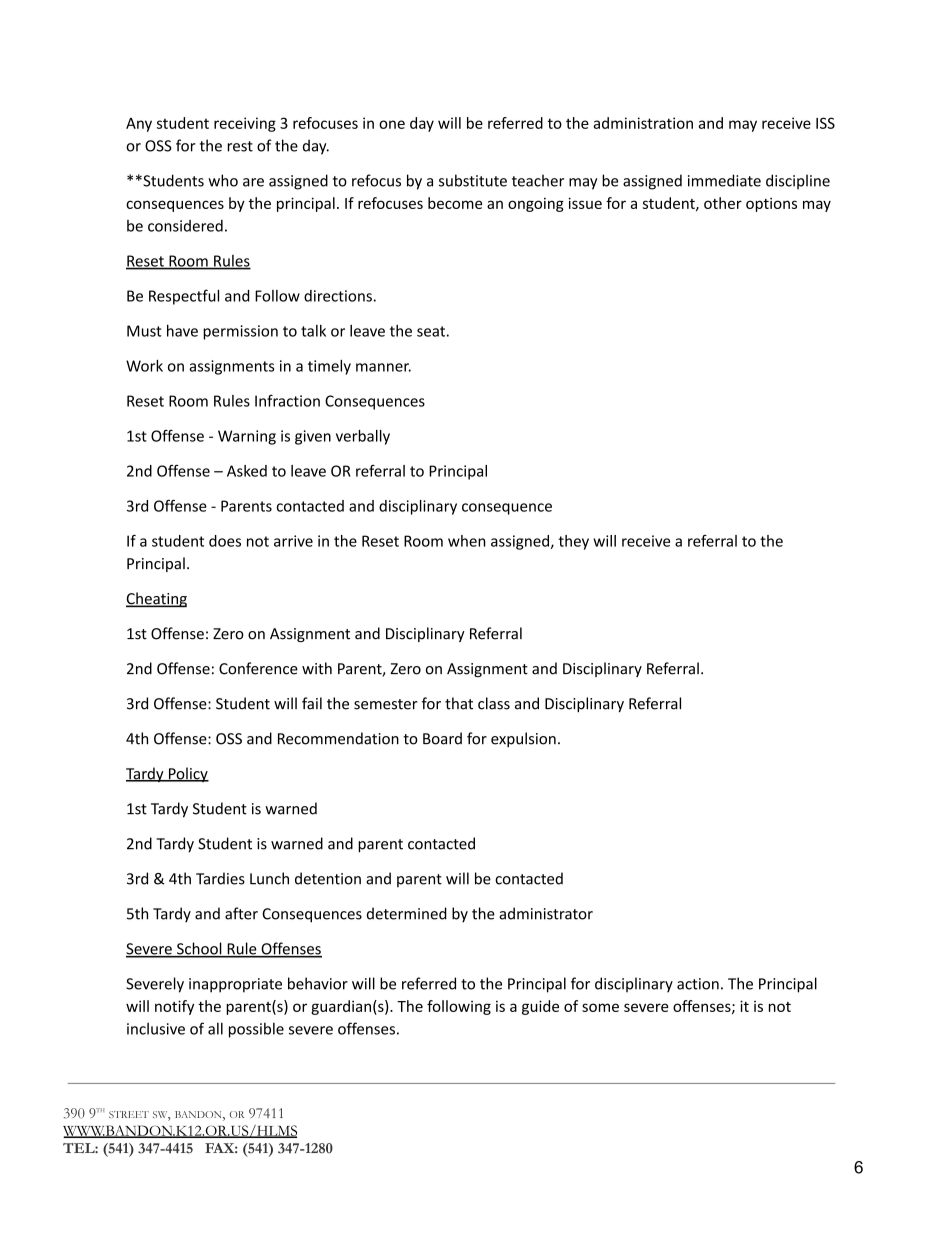 This page has width=952, height=1233. What do you see at coordinates (473, 180) in the page?
I see `substitute` at bounding box center [473, 180].
